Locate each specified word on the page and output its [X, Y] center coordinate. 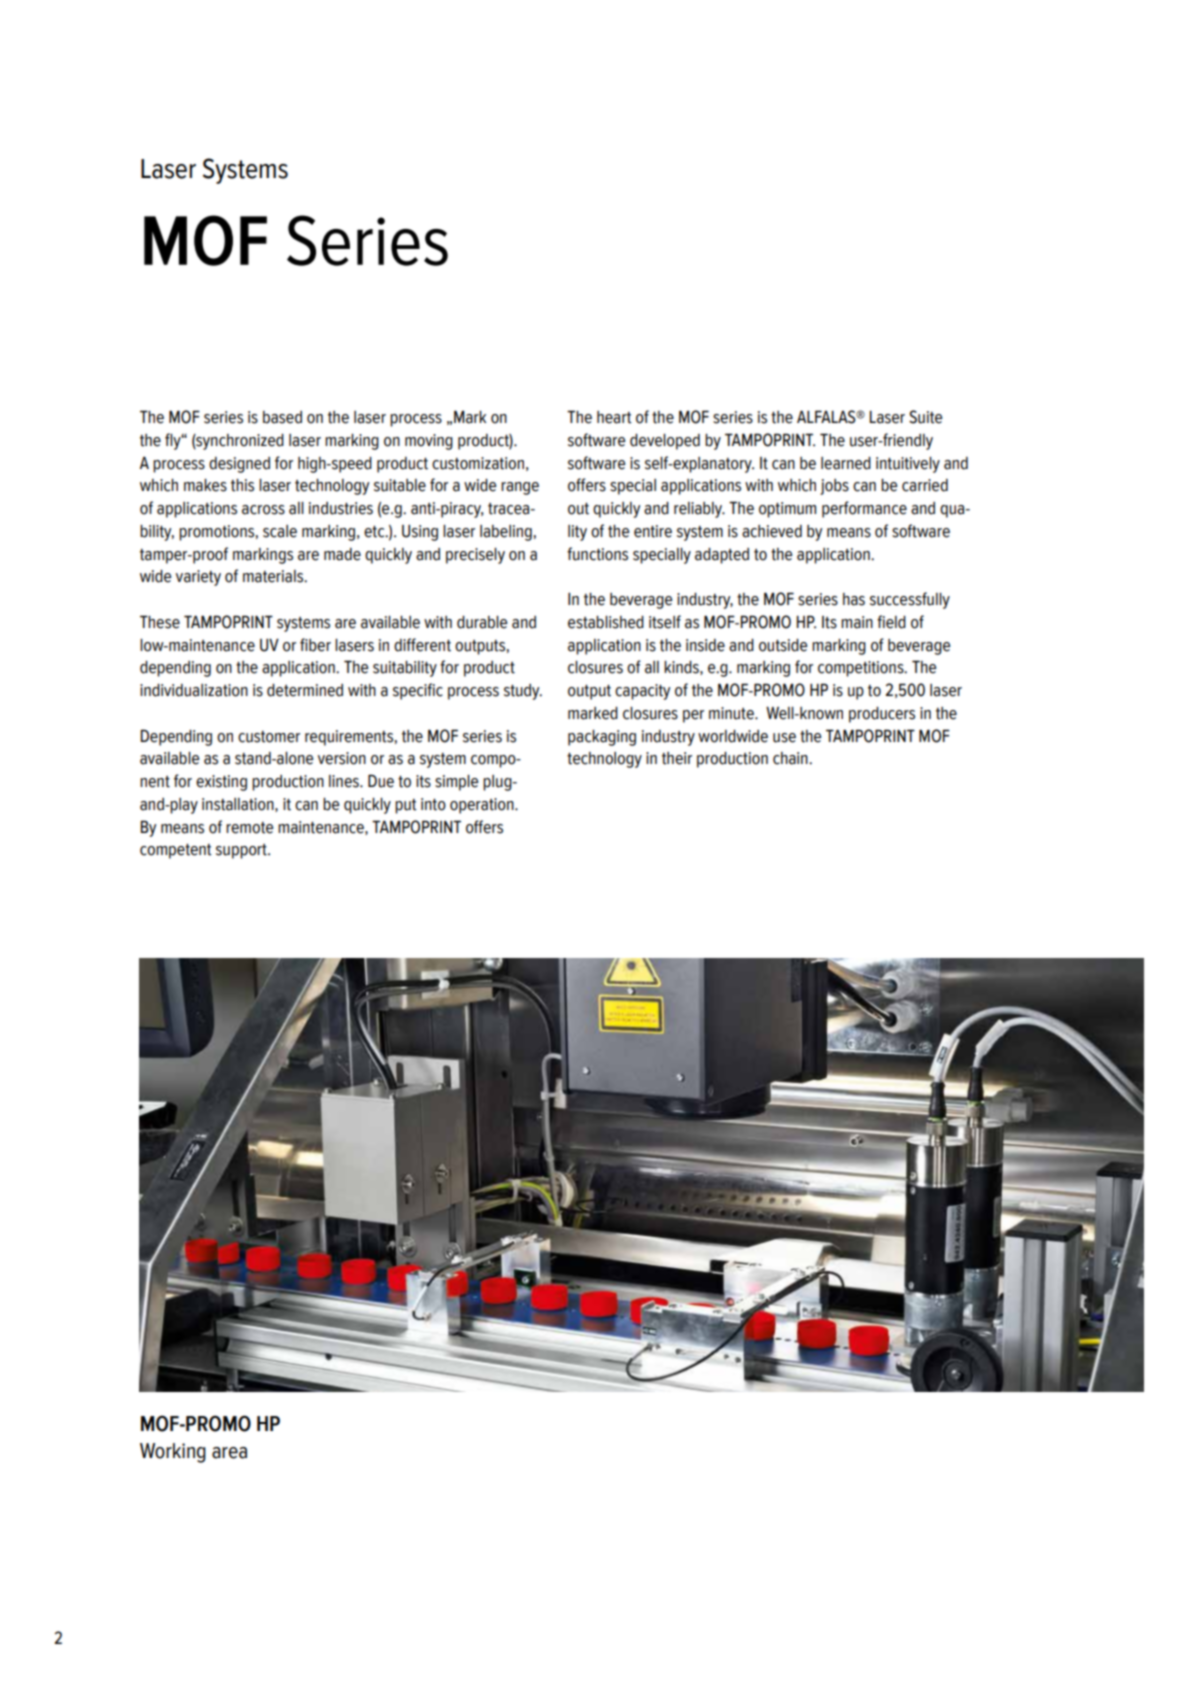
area [229, 1453]
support [242, 851]
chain [791, 758]
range [520, 488]
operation [483, 806]
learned [846, 463]
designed [239, 465]
